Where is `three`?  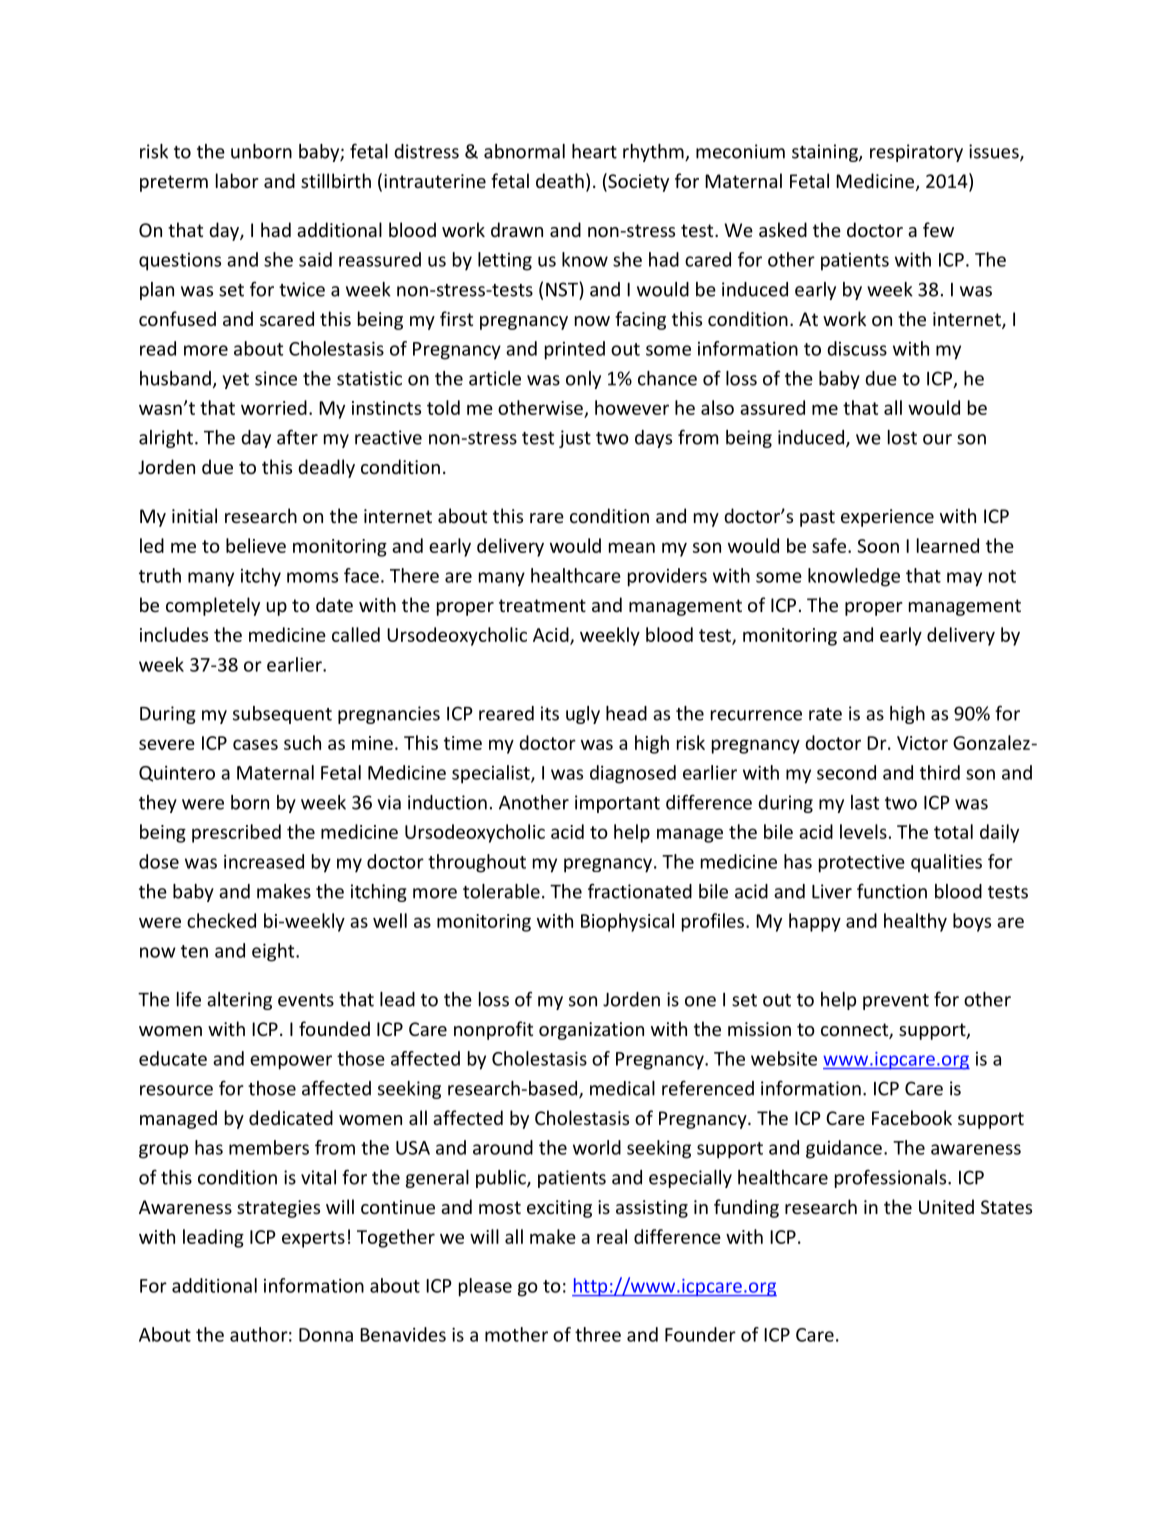
three is located at coordinates (598, 1334).
